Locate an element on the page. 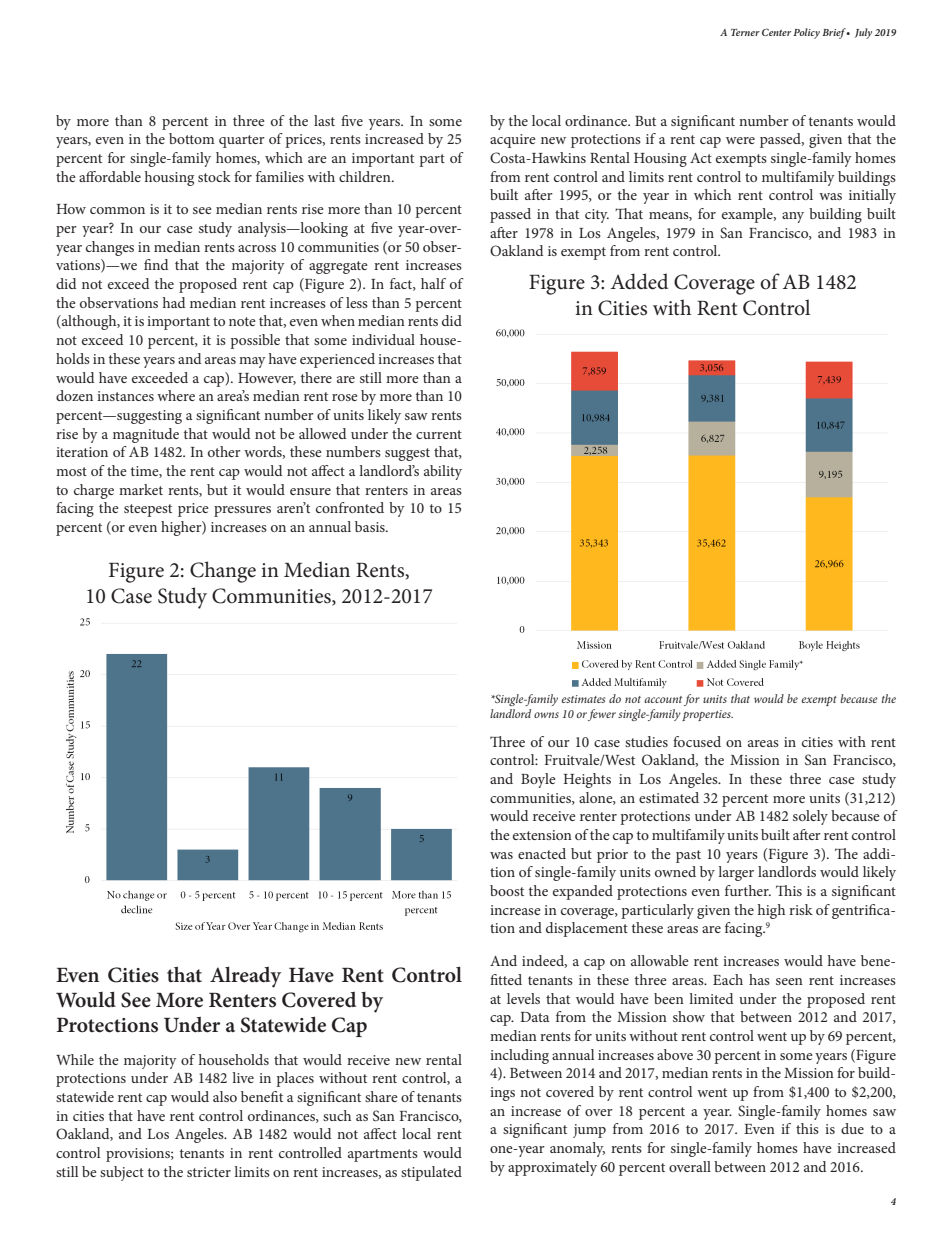 This document has height=1233, width=952. acquire is located at coordinates (513, 141).
